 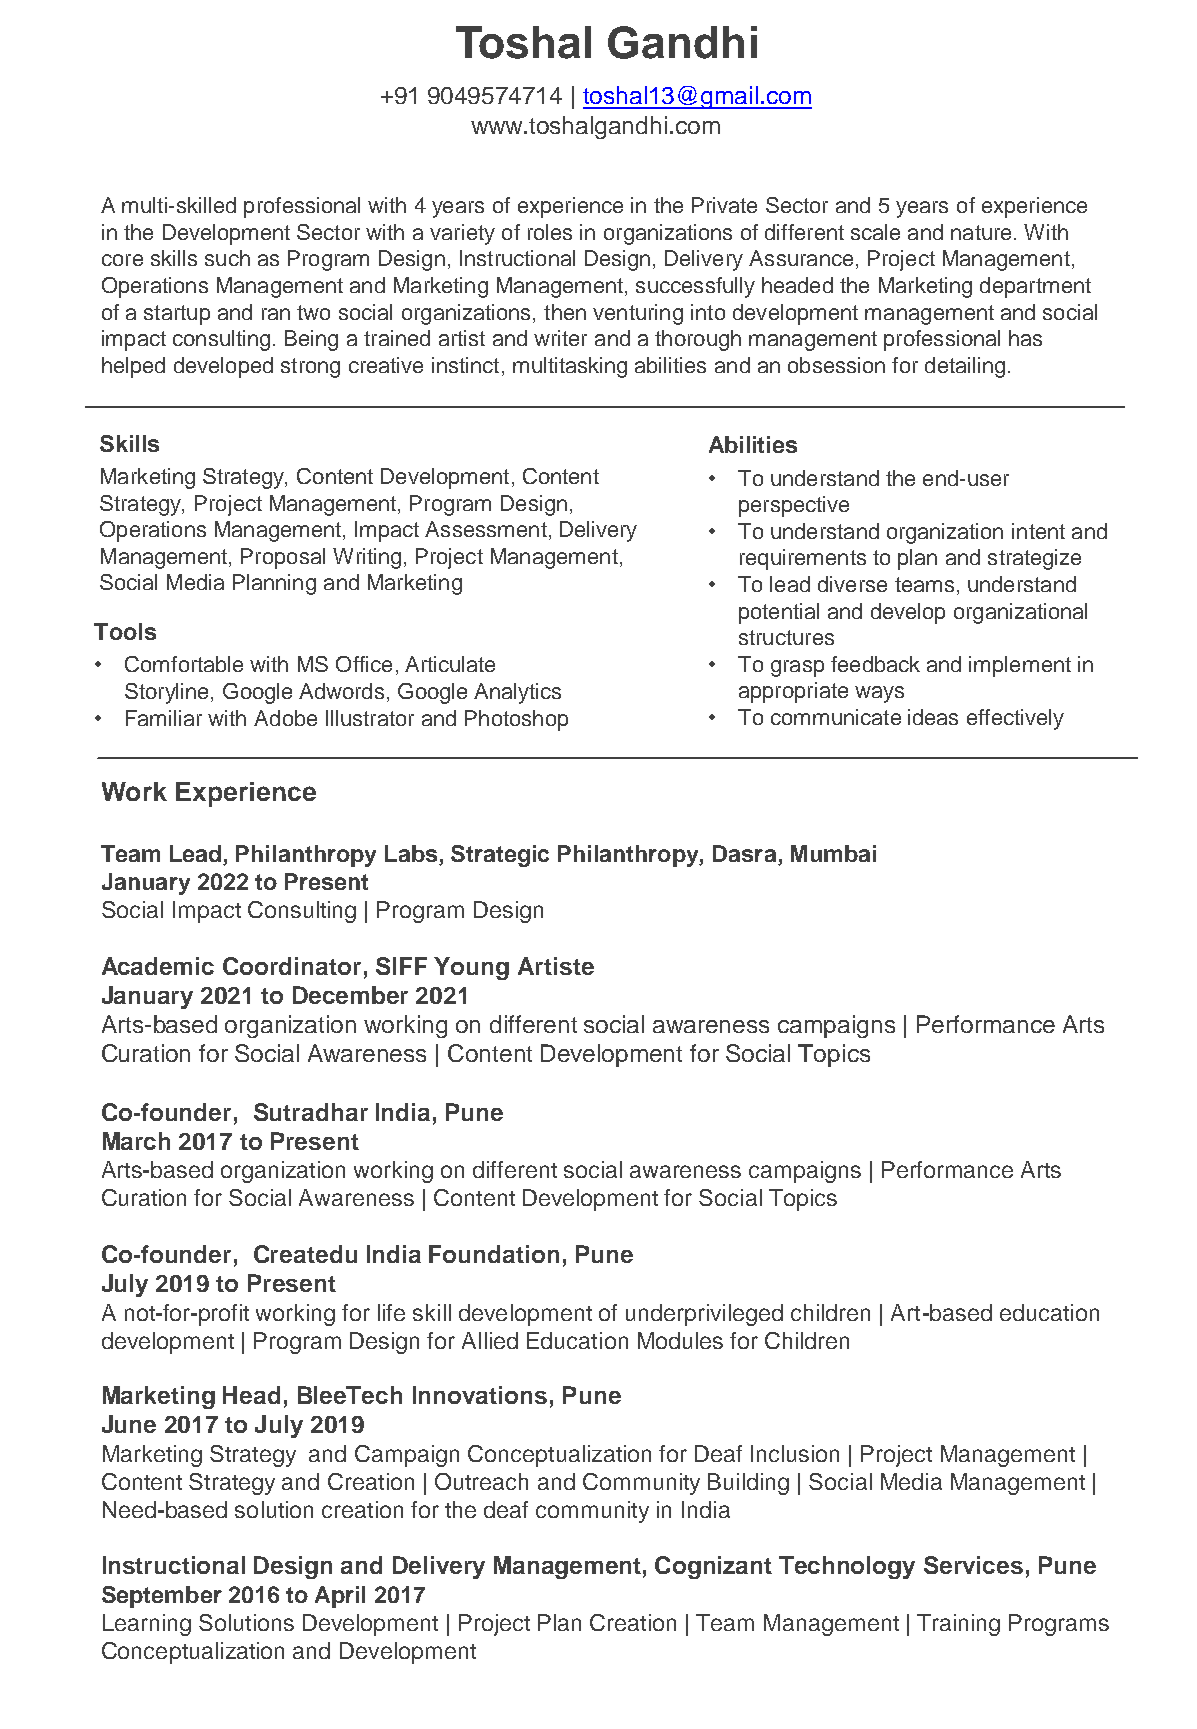 I want to click on Foundation, so click(x=494, y=1254).
